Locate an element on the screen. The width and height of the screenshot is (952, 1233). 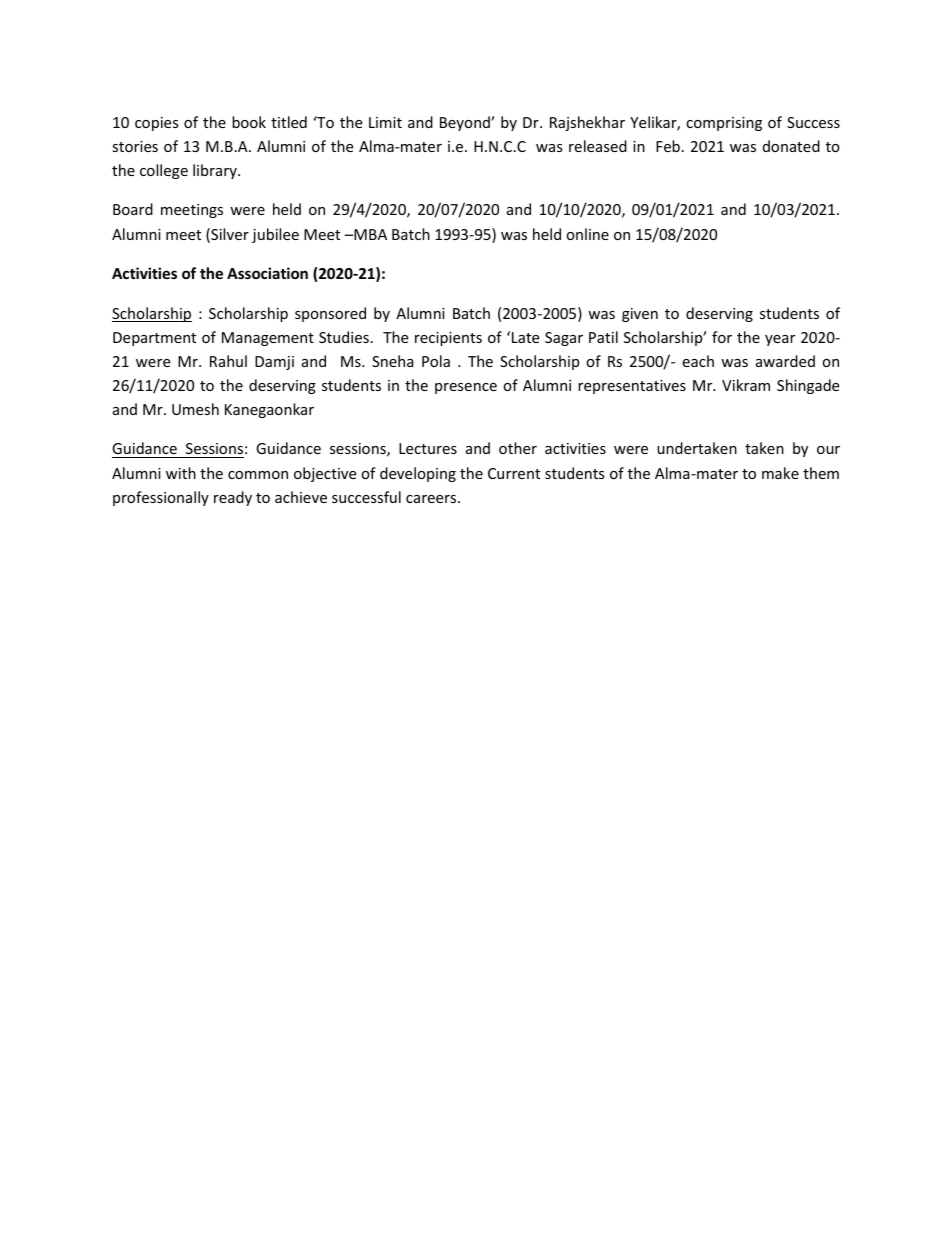
Beyond is located at coordinates (466, 123).
